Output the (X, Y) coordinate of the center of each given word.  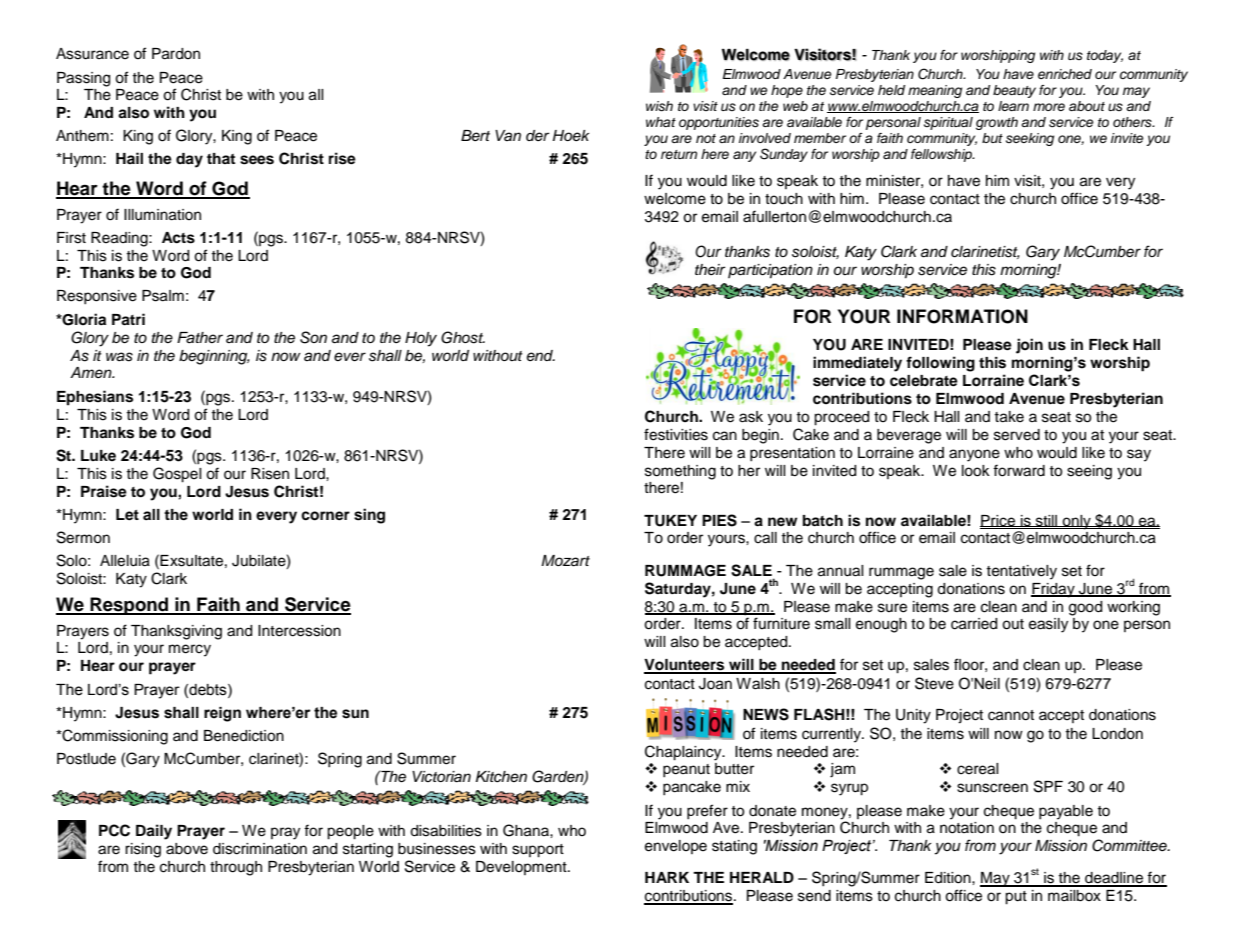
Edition (949, 878)
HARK (667, 877)
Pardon (176, 54)
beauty (1014, 91)
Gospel (177, 475)
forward (1019, 470)
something (680, 472)
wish (659, 106)
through (236, 868)
